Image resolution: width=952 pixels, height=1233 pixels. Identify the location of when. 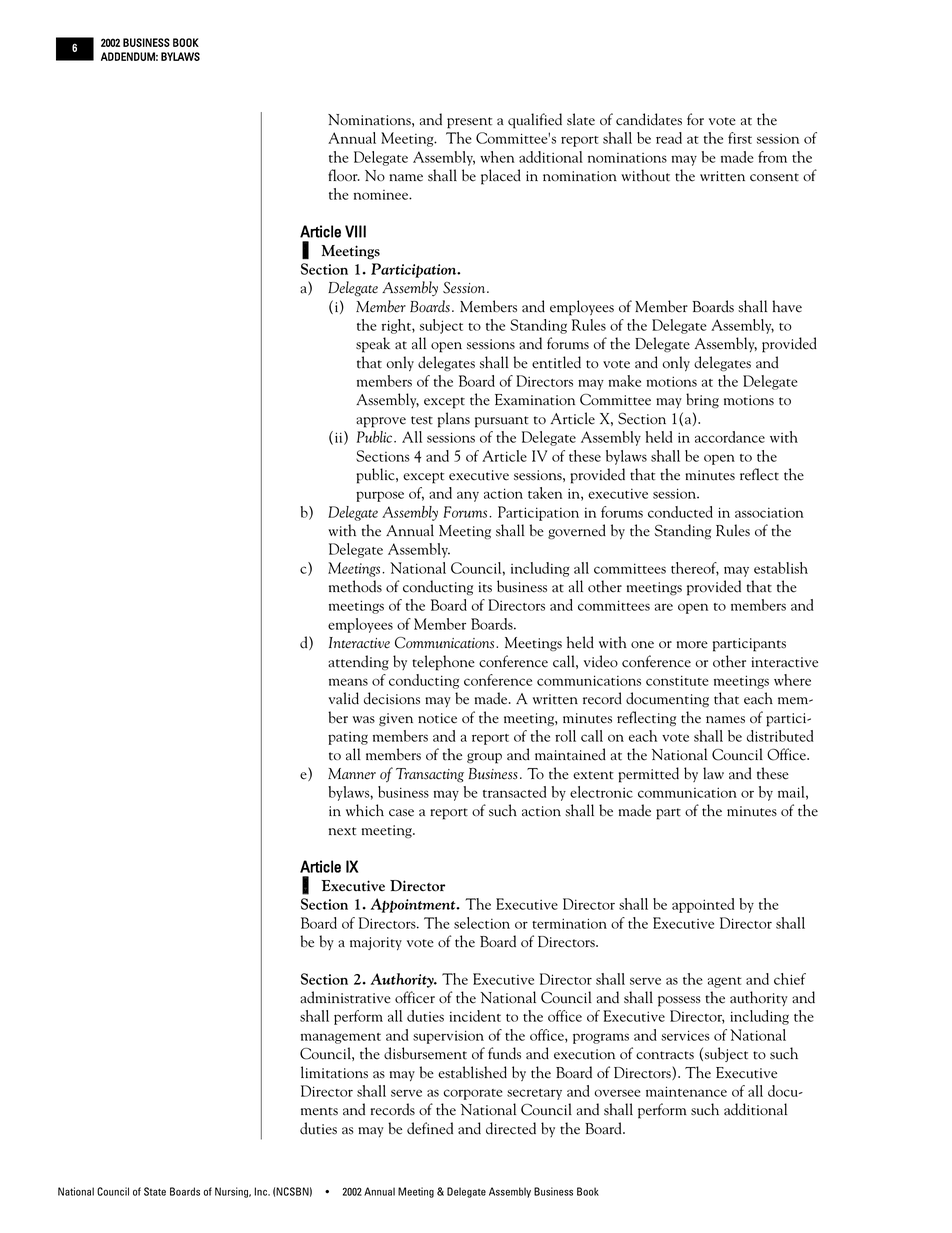
(497, 157).
